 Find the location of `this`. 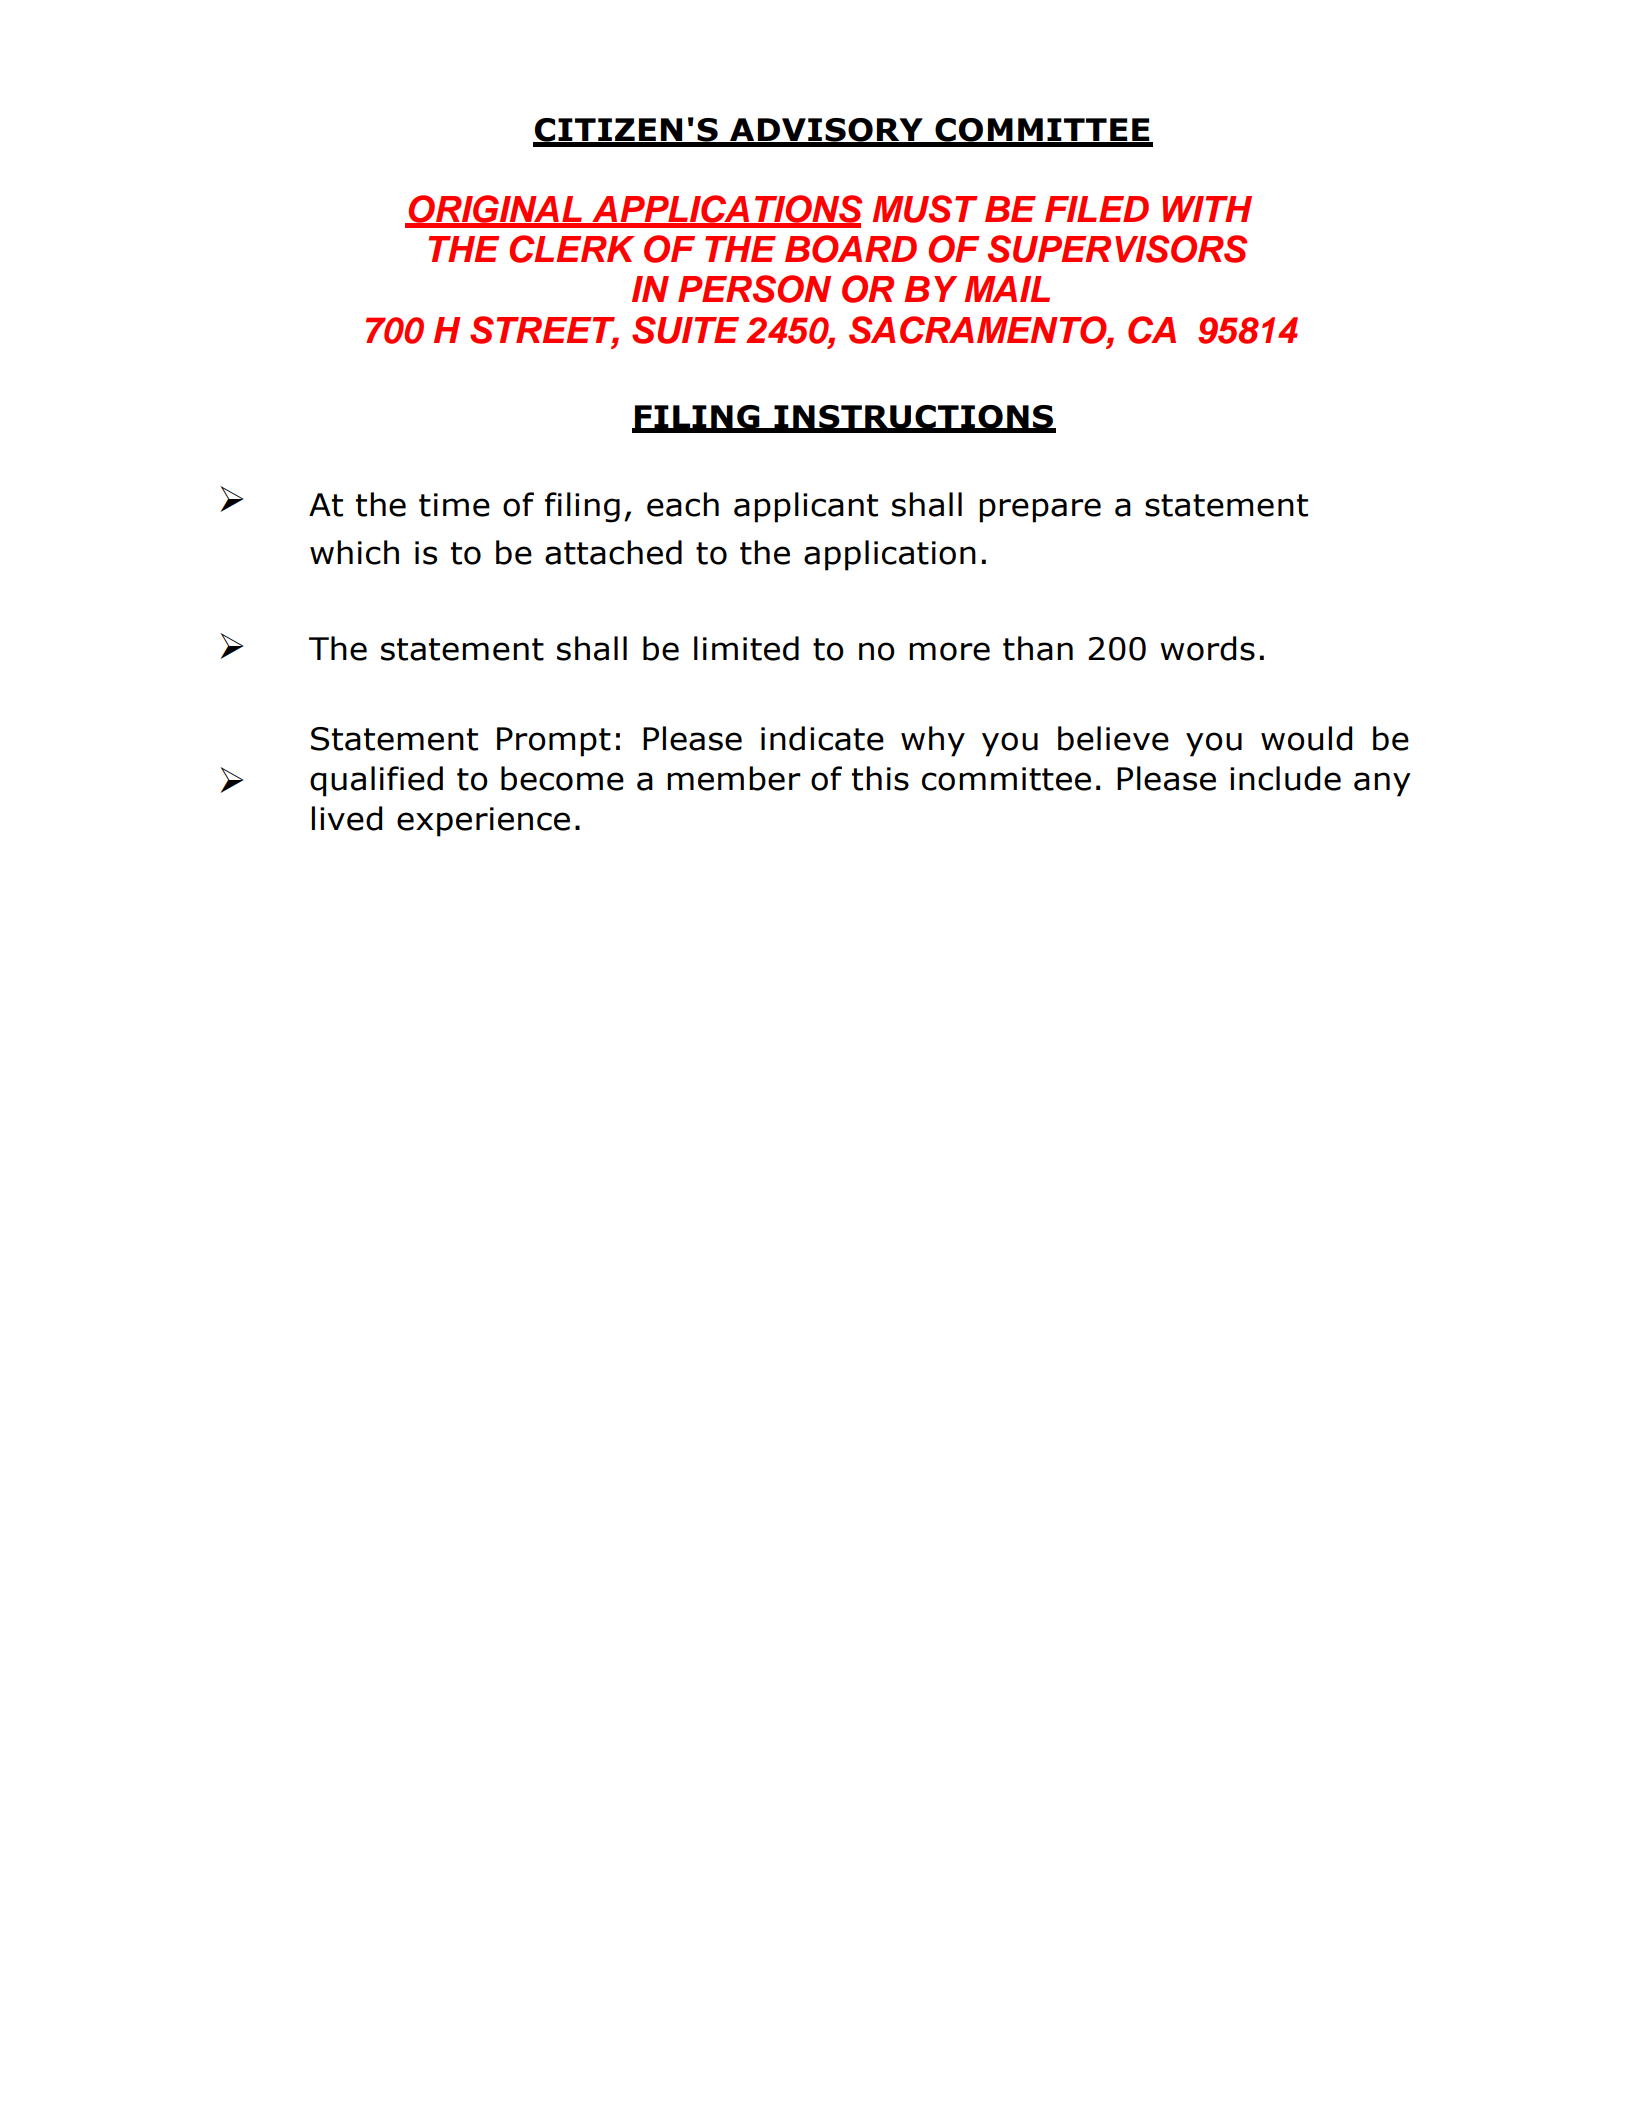

this is located at coordinates (880, 778).
